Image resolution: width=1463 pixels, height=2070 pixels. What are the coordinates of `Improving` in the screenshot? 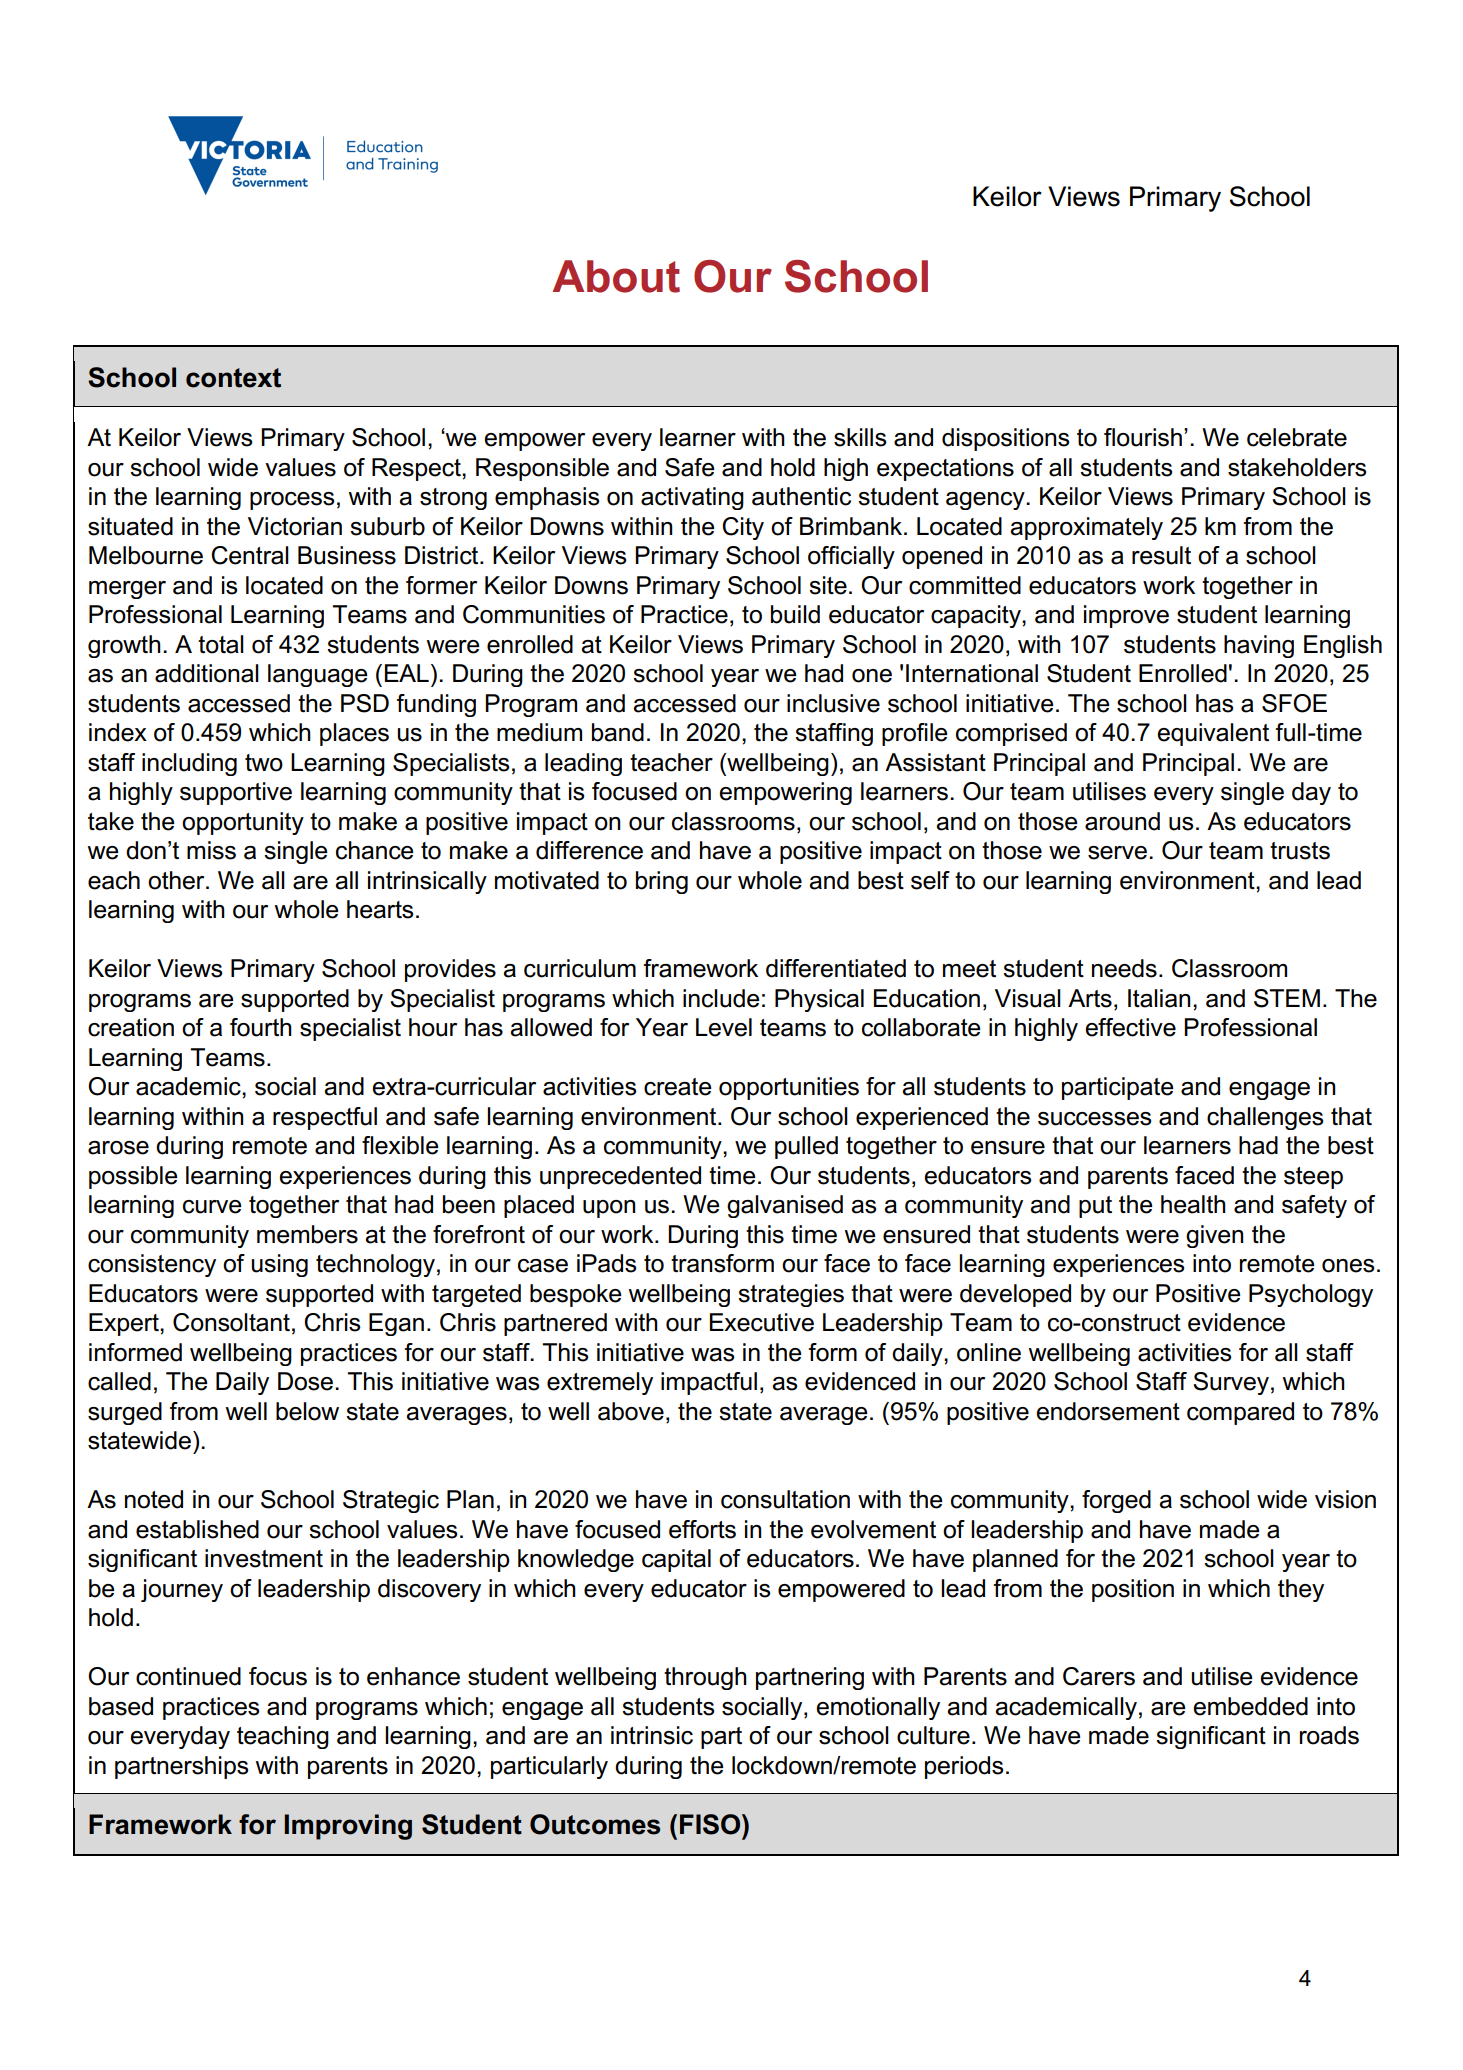 It's located at (348, 1827).
